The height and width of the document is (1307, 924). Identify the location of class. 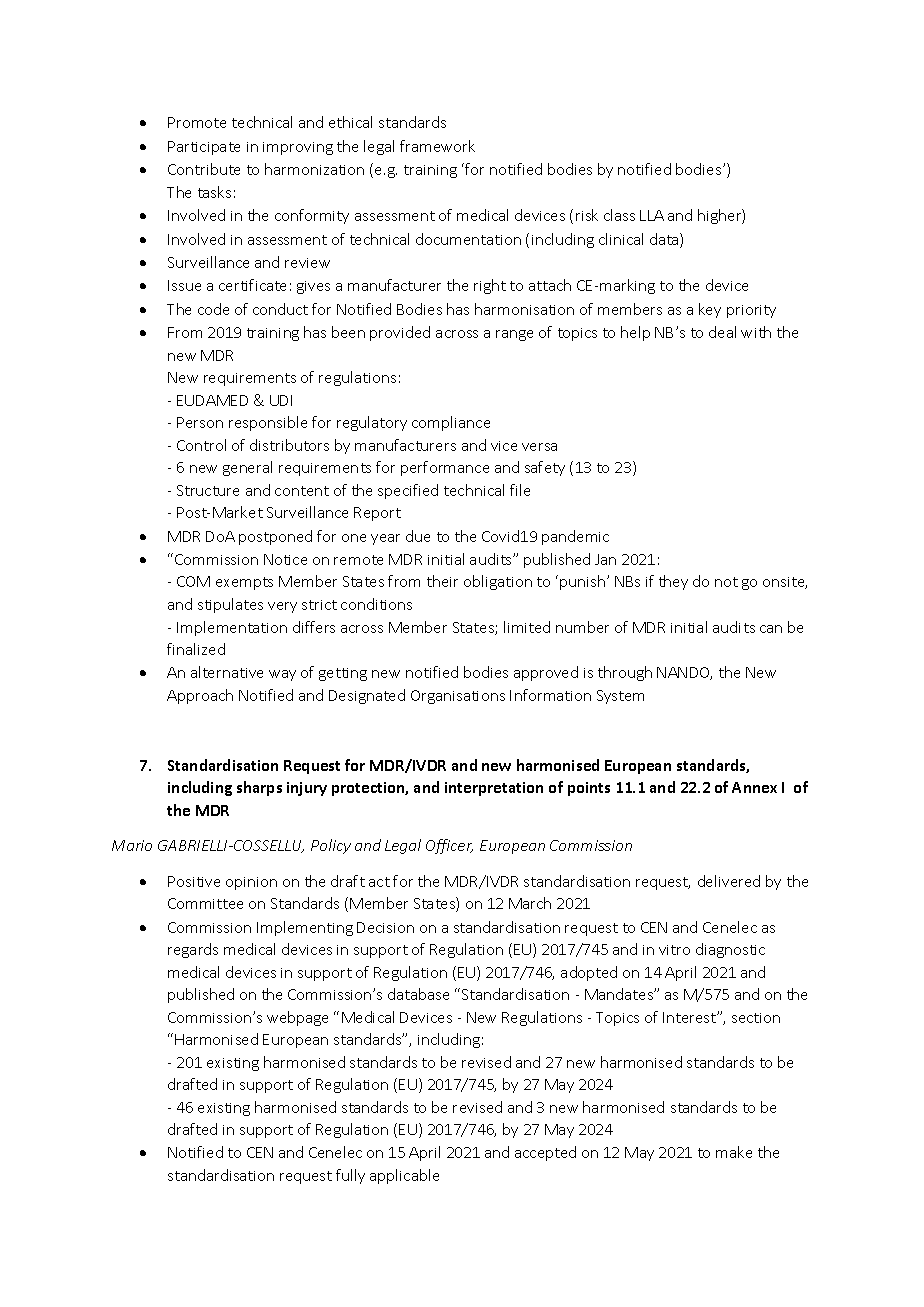
(619, 215).
